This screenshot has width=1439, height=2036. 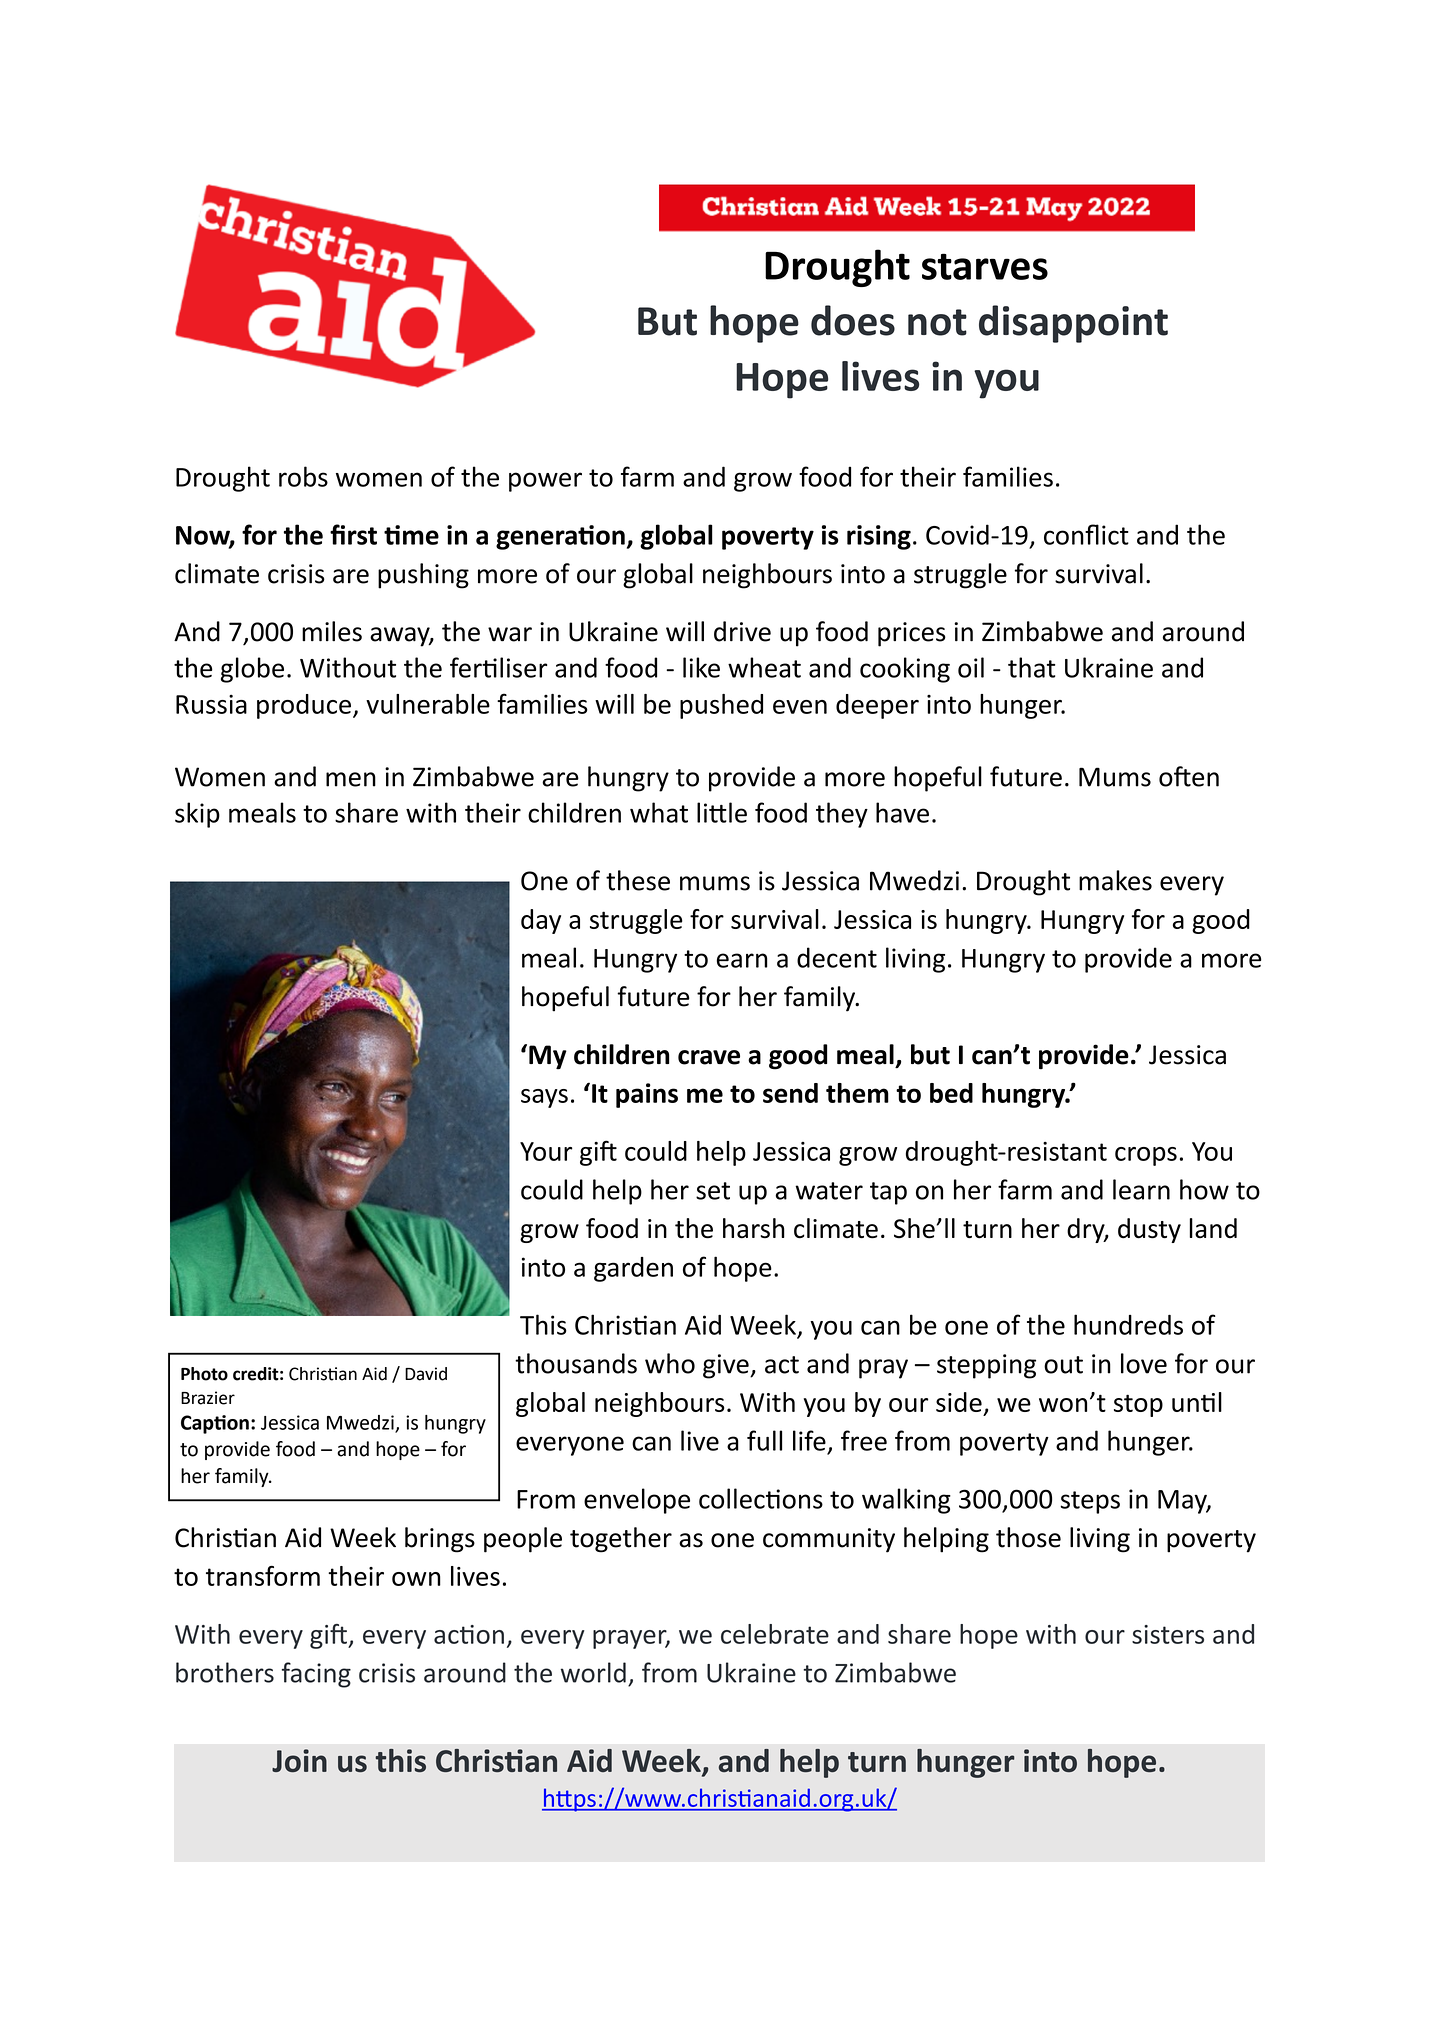 I want to click on dusty, so click(x=1149, y=1230).
